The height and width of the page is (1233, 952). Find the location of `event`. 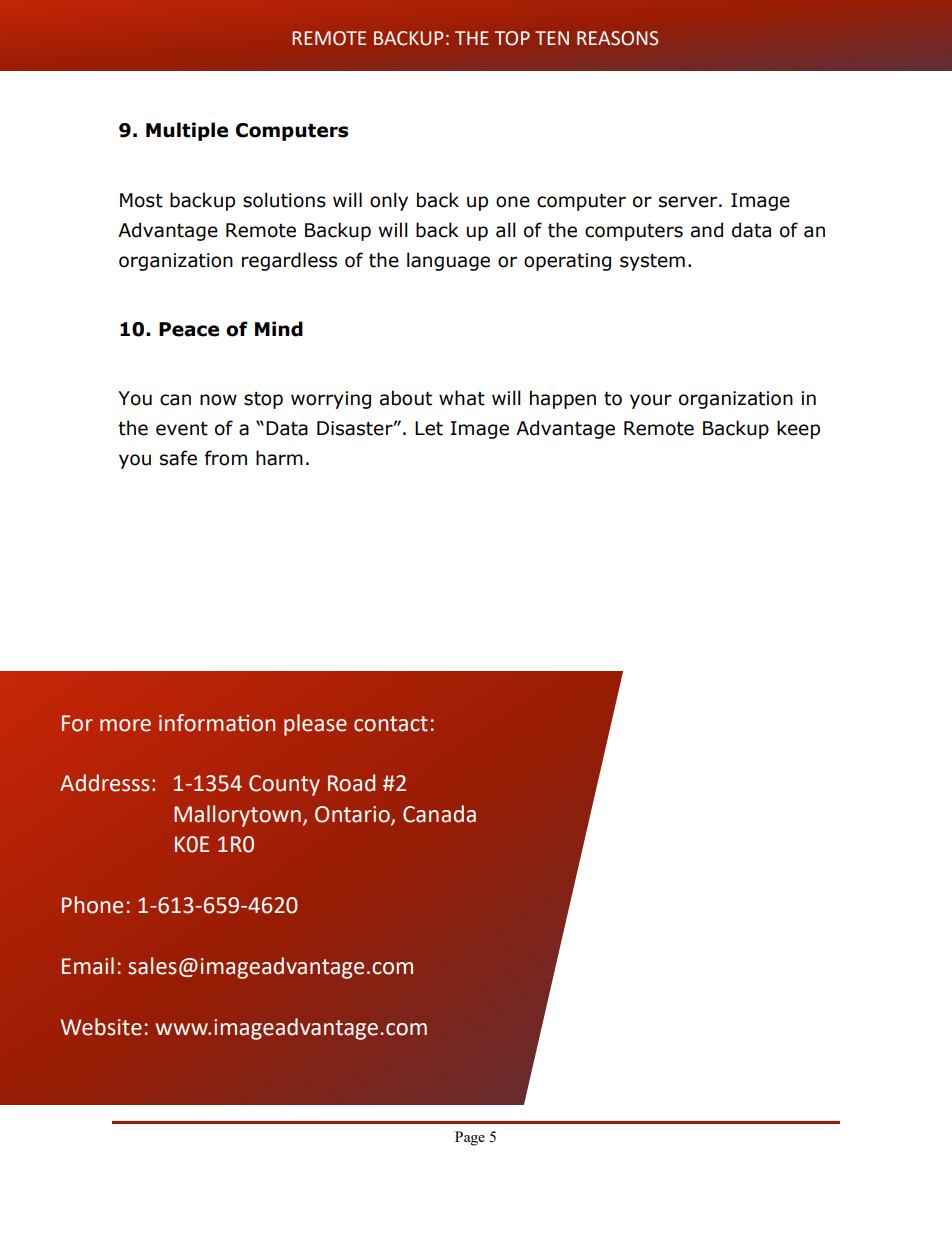

event is located at coordinates (182, 429).
